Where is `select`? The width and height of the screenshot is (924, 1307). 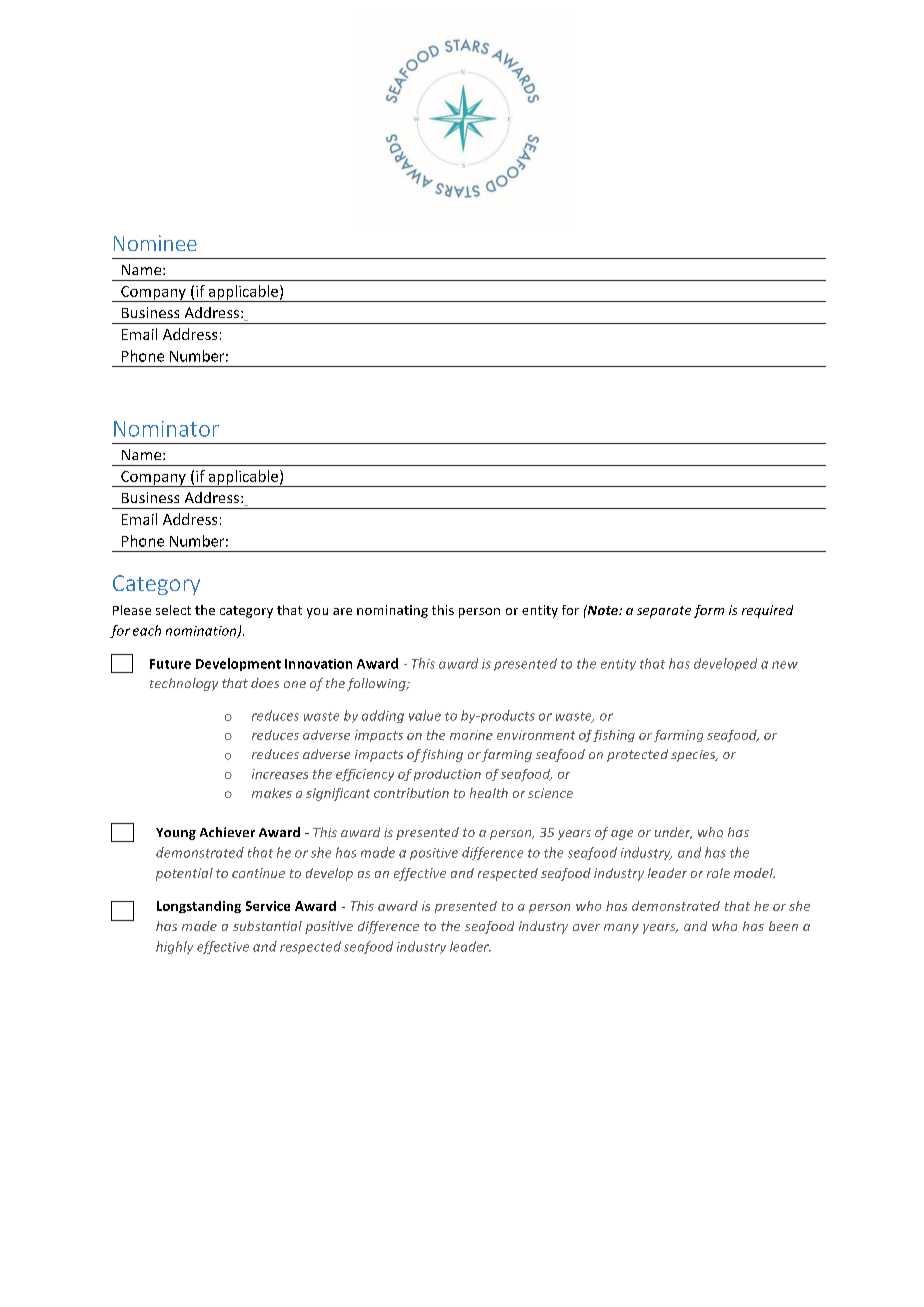
select is located at coordinates (173, 610).
